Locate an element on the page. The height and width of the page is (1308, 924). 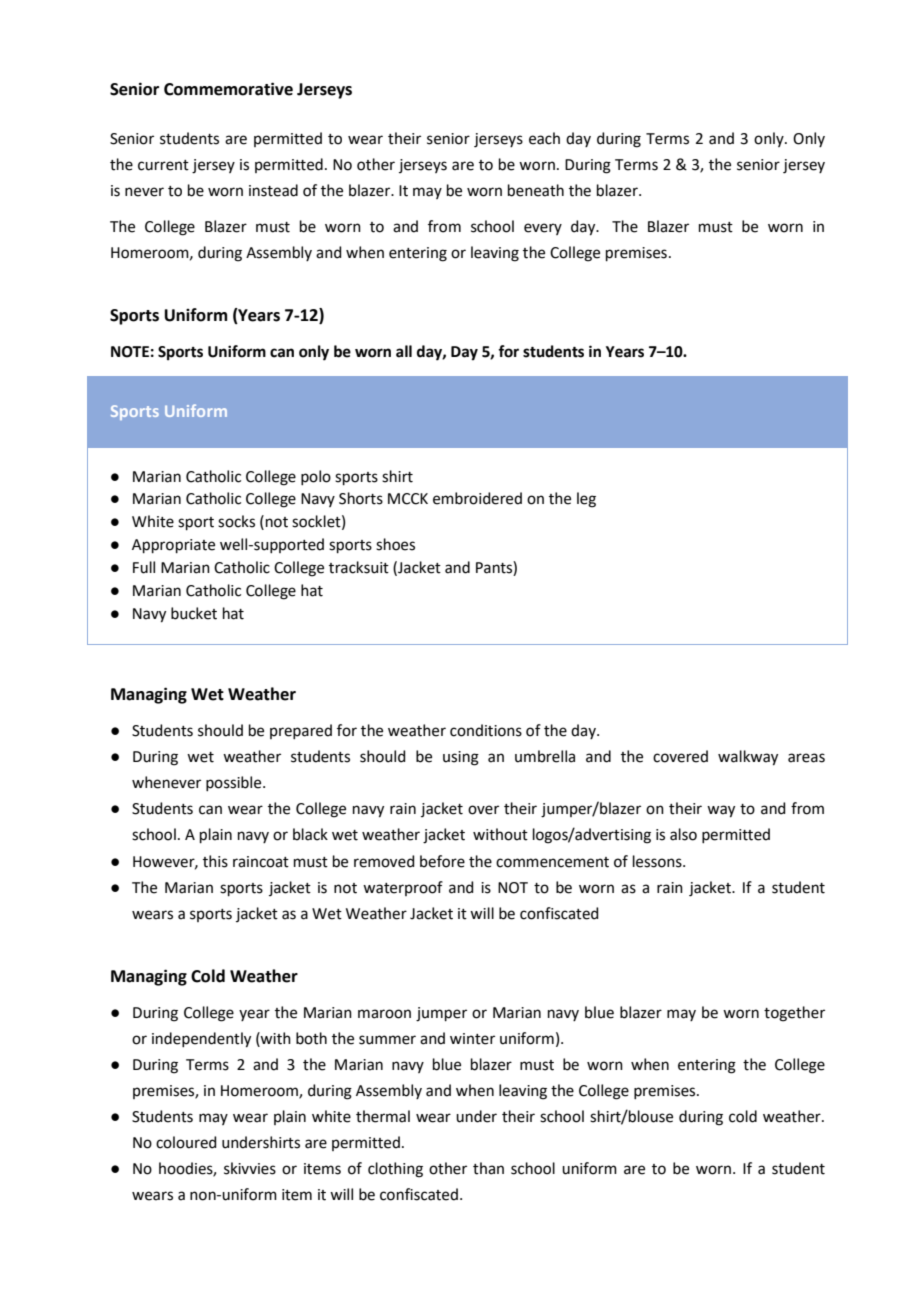
conditions is located at coordinates (486, 730).
